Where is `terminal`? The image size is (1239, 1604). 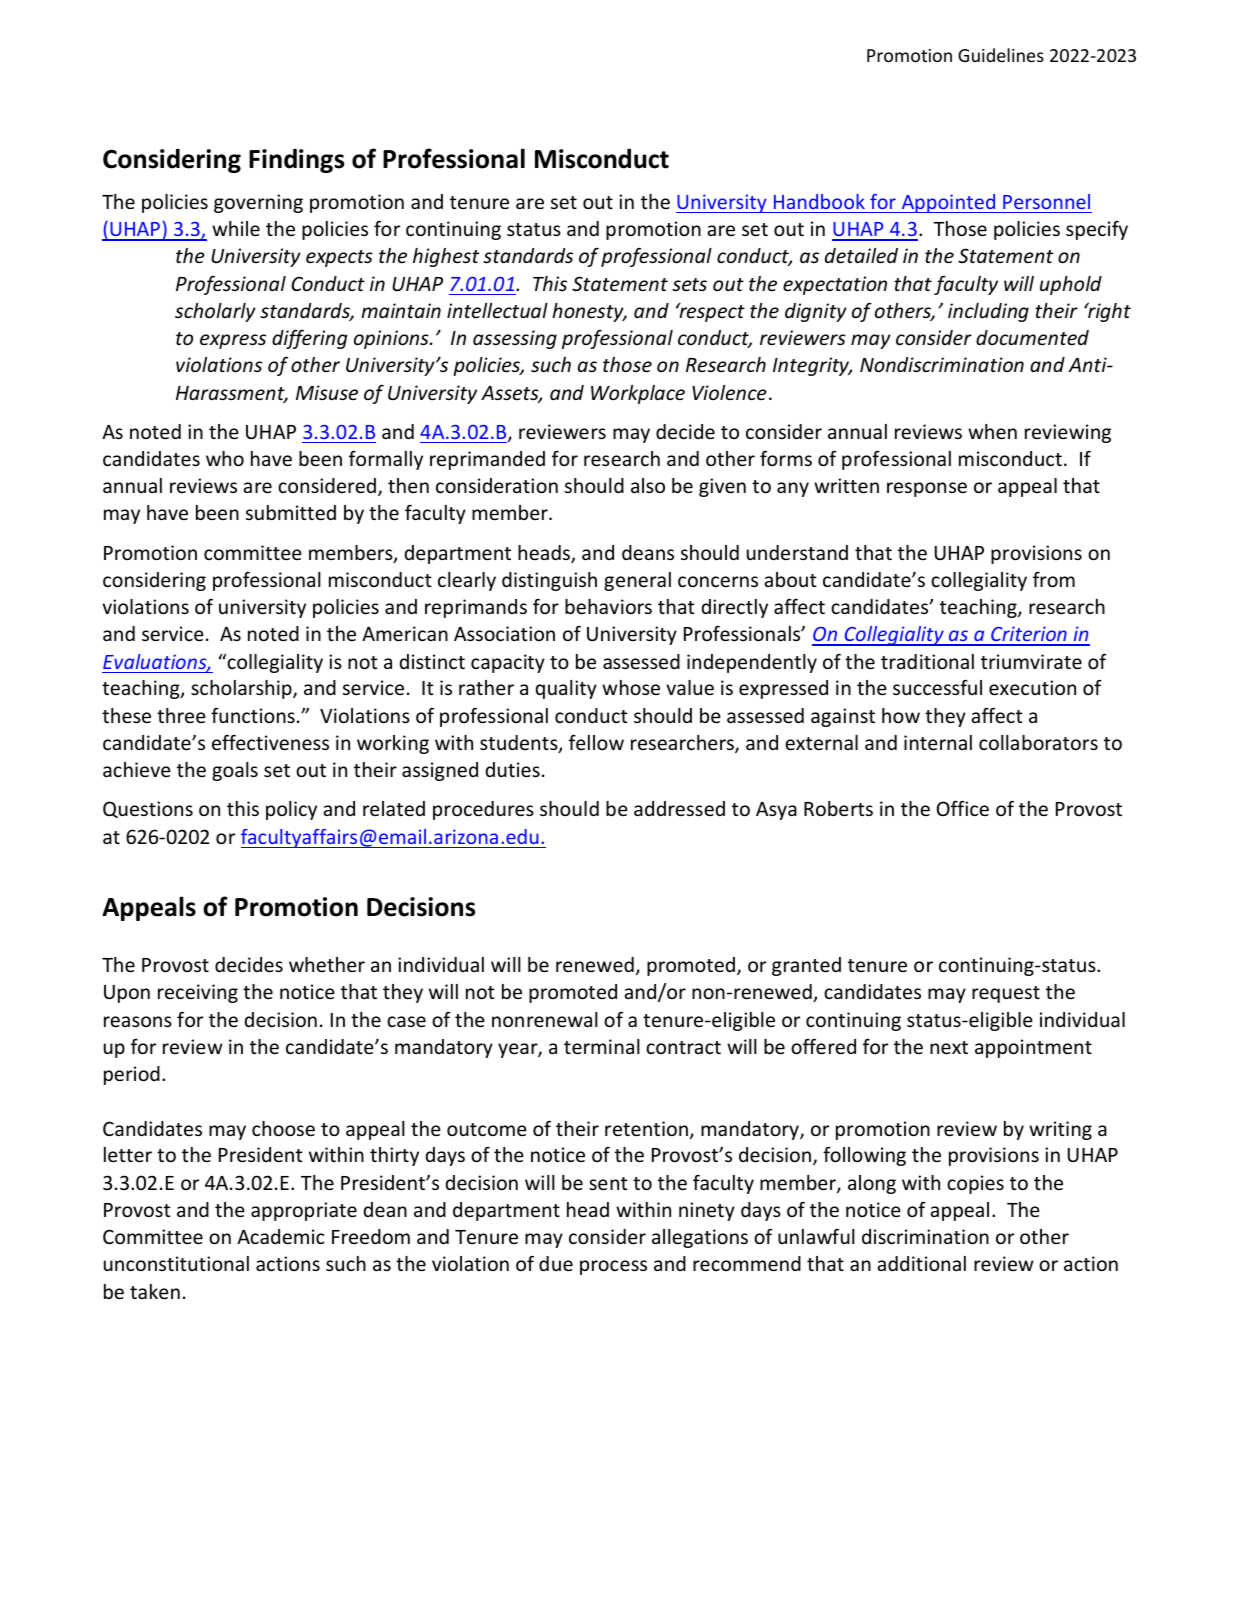
terminal is located at coordinates (602, 1046).
